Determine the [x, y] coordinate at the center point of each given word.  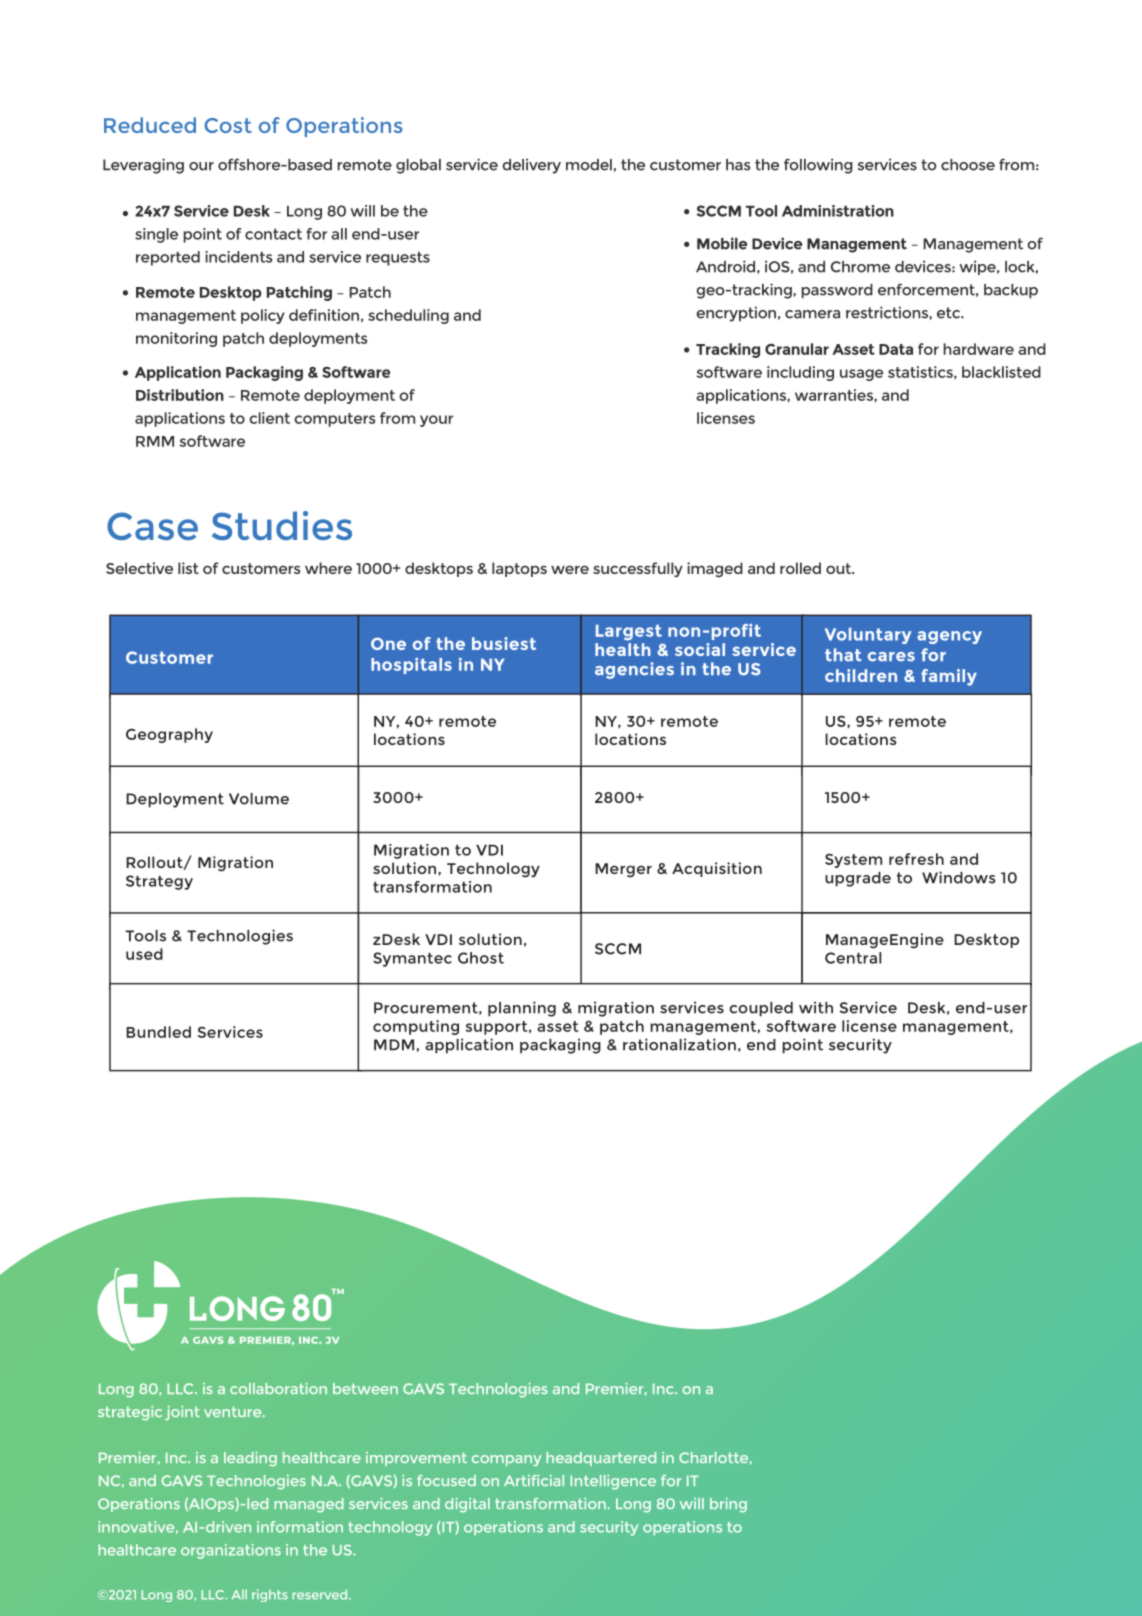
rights [270, 1595]
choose [968, 165]
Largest [629, 633]
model [589, 165]
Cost [228, 125]
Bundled [158, 1032]
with [816, 1007]
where [328, 568]
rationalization [679, 1044]
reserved [321, 1594]
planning [522, 1009]
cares [891, 657]
